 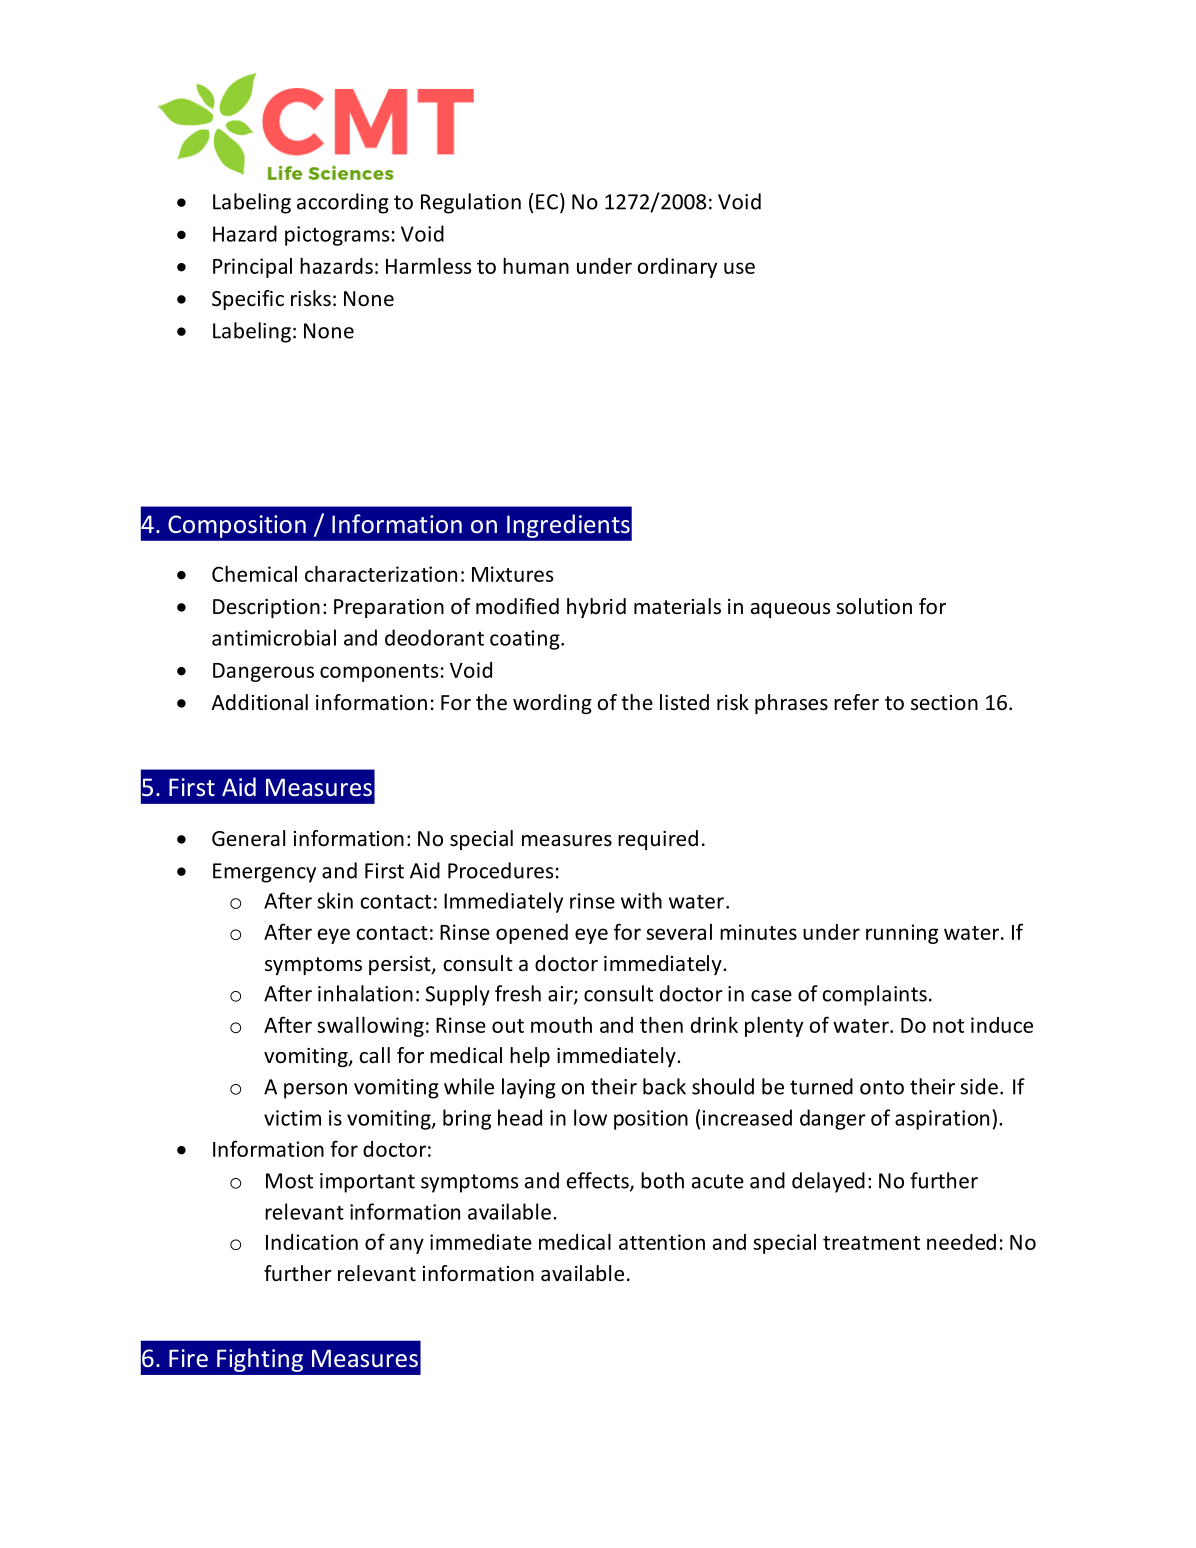 I want to click on attention, so click(x=662, y=1242).
